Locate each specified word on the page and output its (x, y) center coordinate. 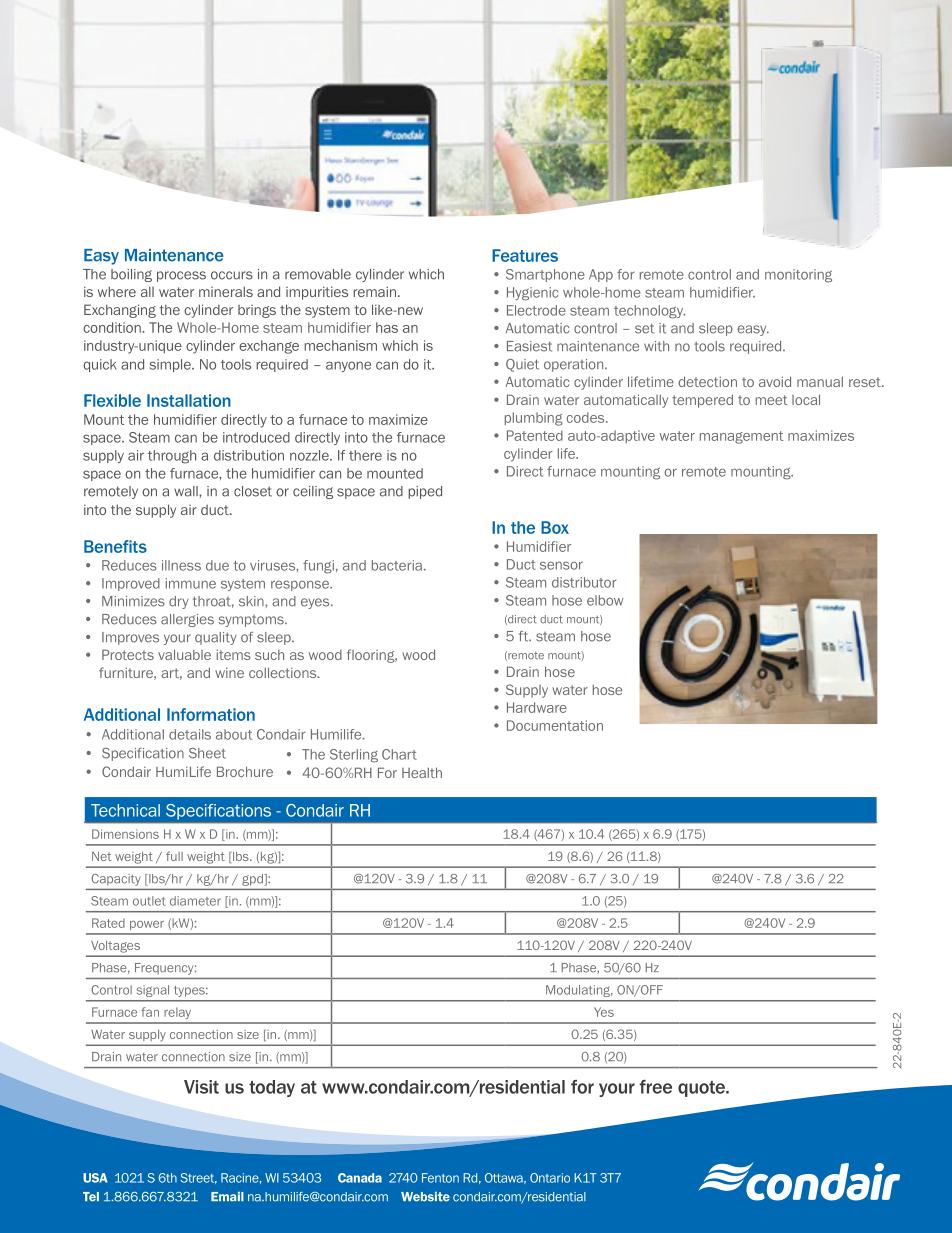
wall (187, 491)
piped (425, 492)
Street (198, 1178)
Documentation (555, 725)
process (181, 276)
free (655, 1087)
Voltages (115, 946)
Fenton (440, 1178)
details (190, 734)
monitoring (798, 276)
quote (702, 1089)
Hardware (537, 707)
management (742, 437)
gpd (253, 880)
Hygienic (533, 294)
